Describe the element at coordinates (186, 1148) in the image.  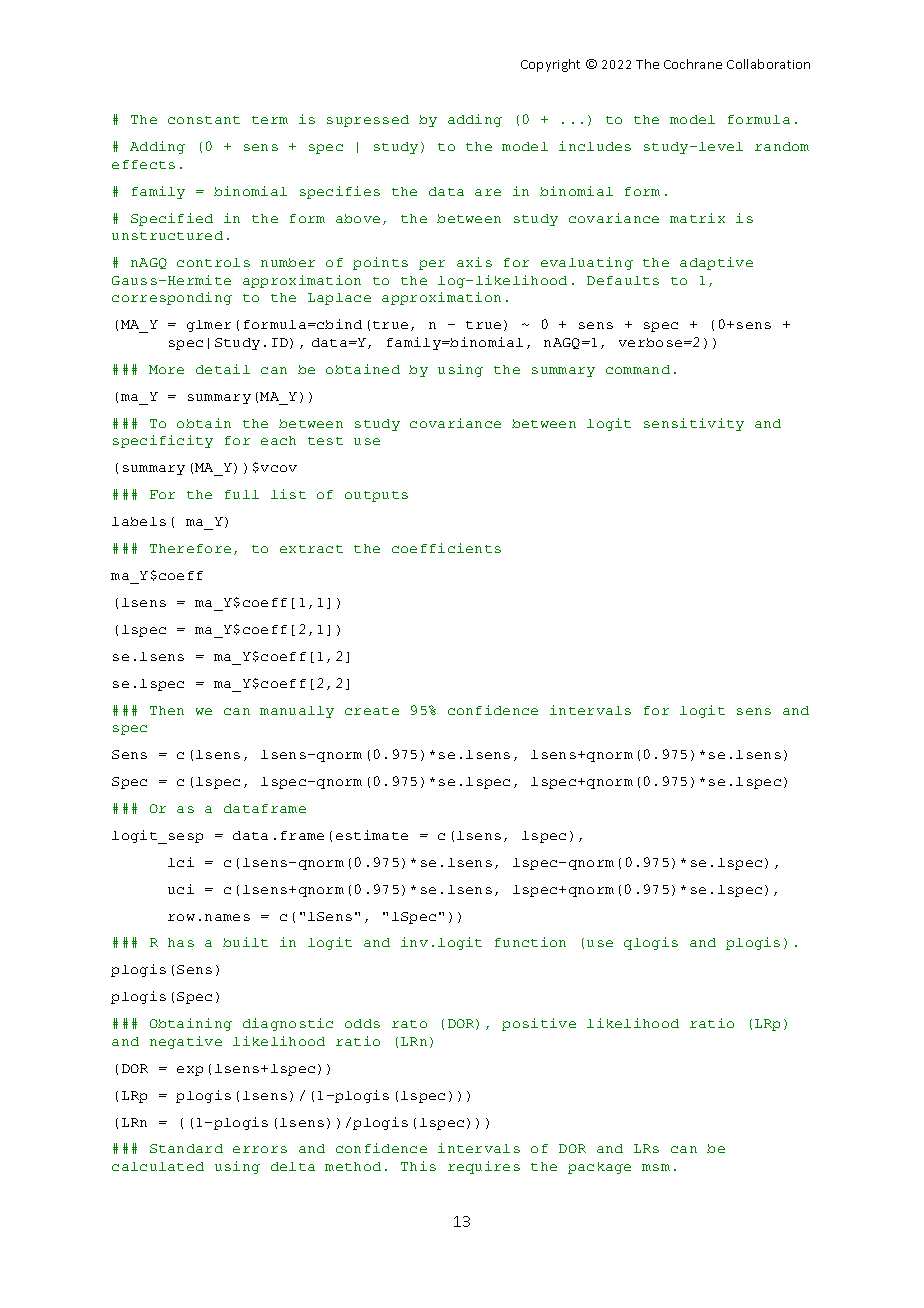
I see `Standard` at that location.
